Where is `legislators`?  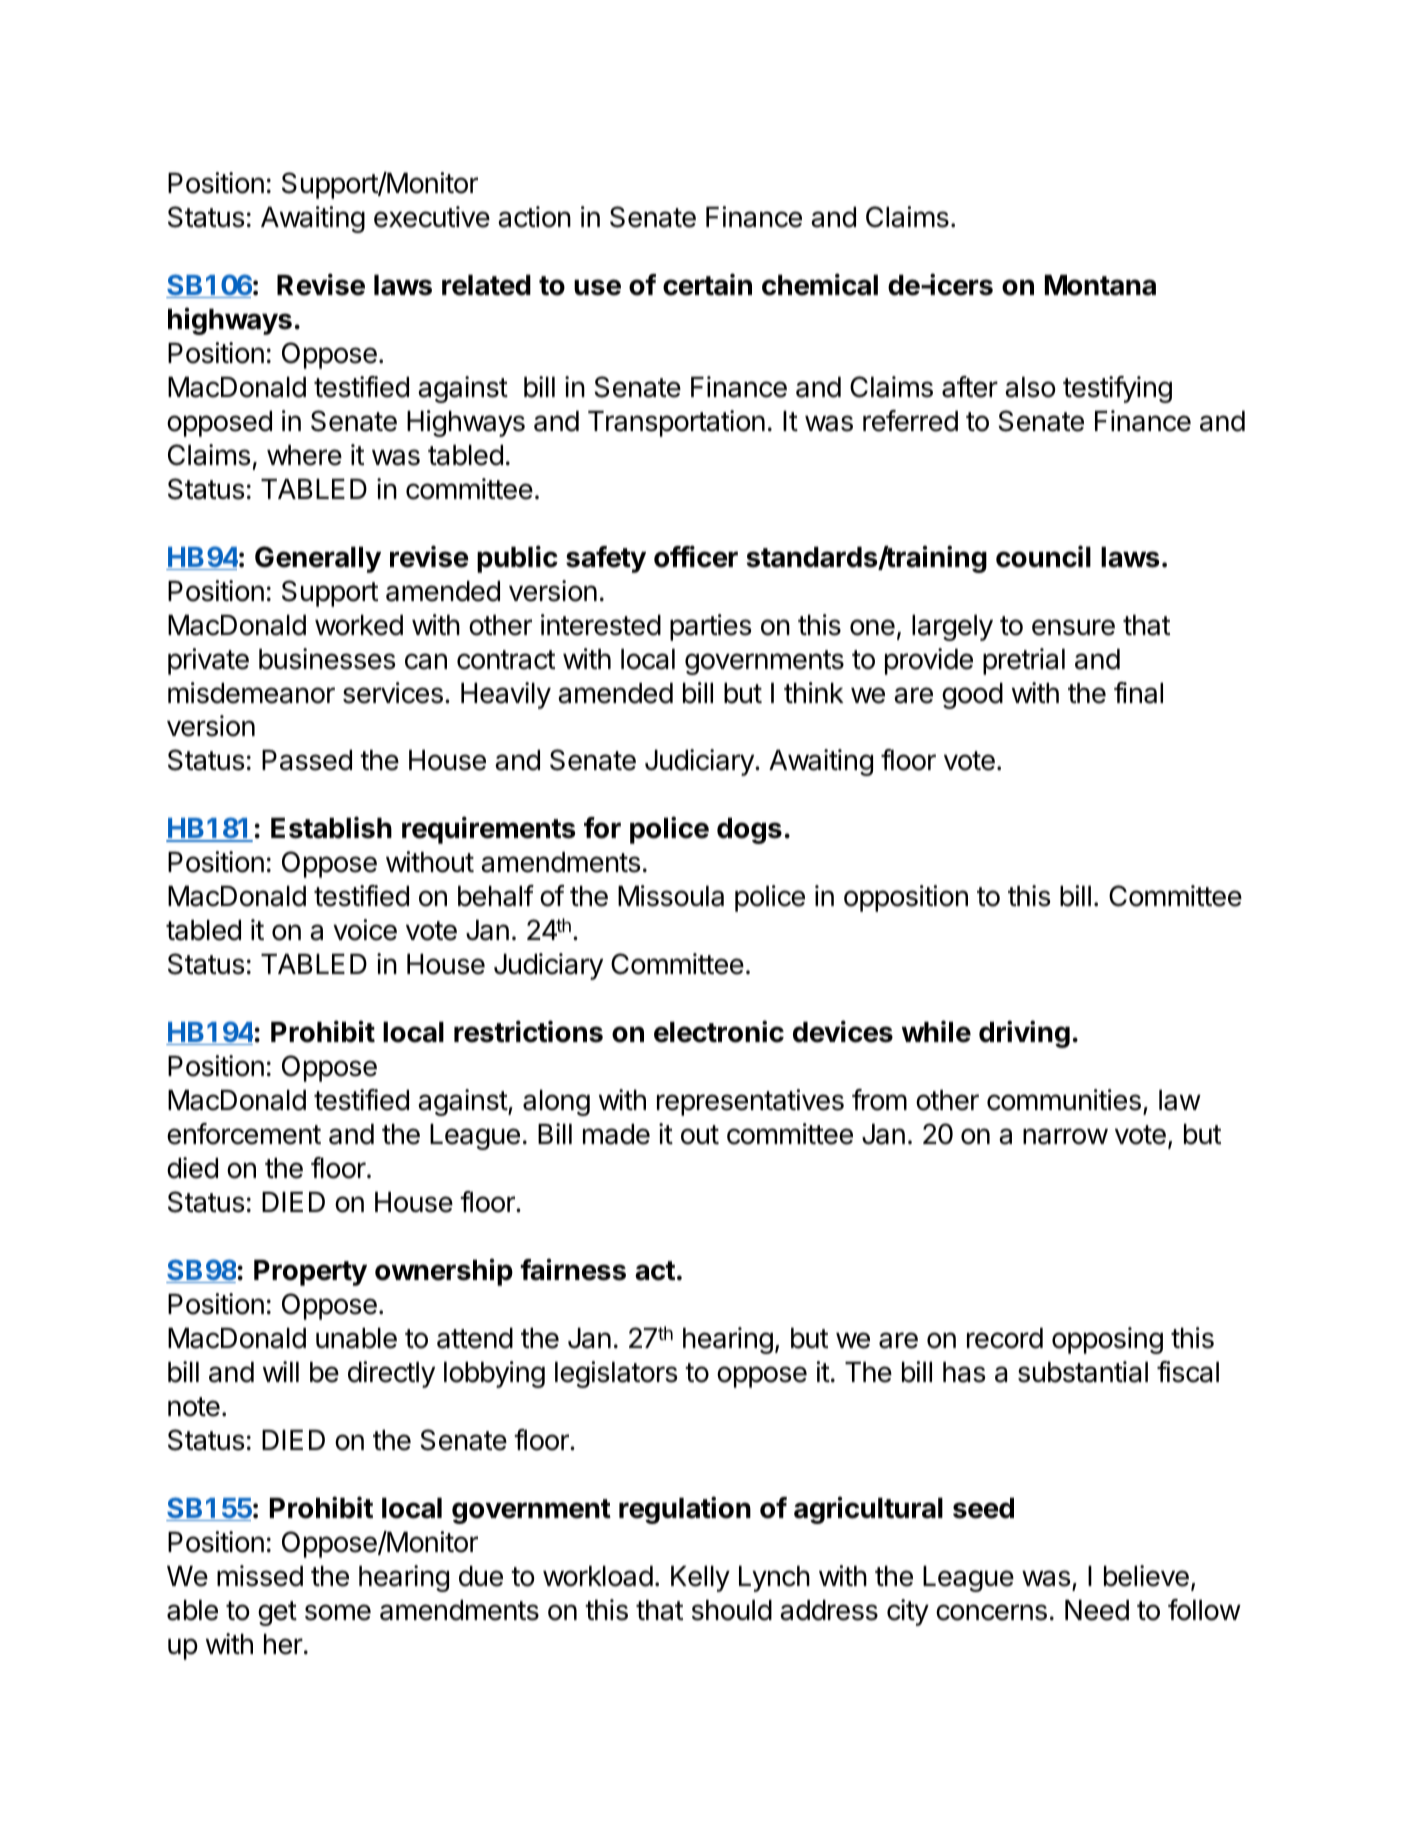 legislators is located at coordinates (616, 1374).
